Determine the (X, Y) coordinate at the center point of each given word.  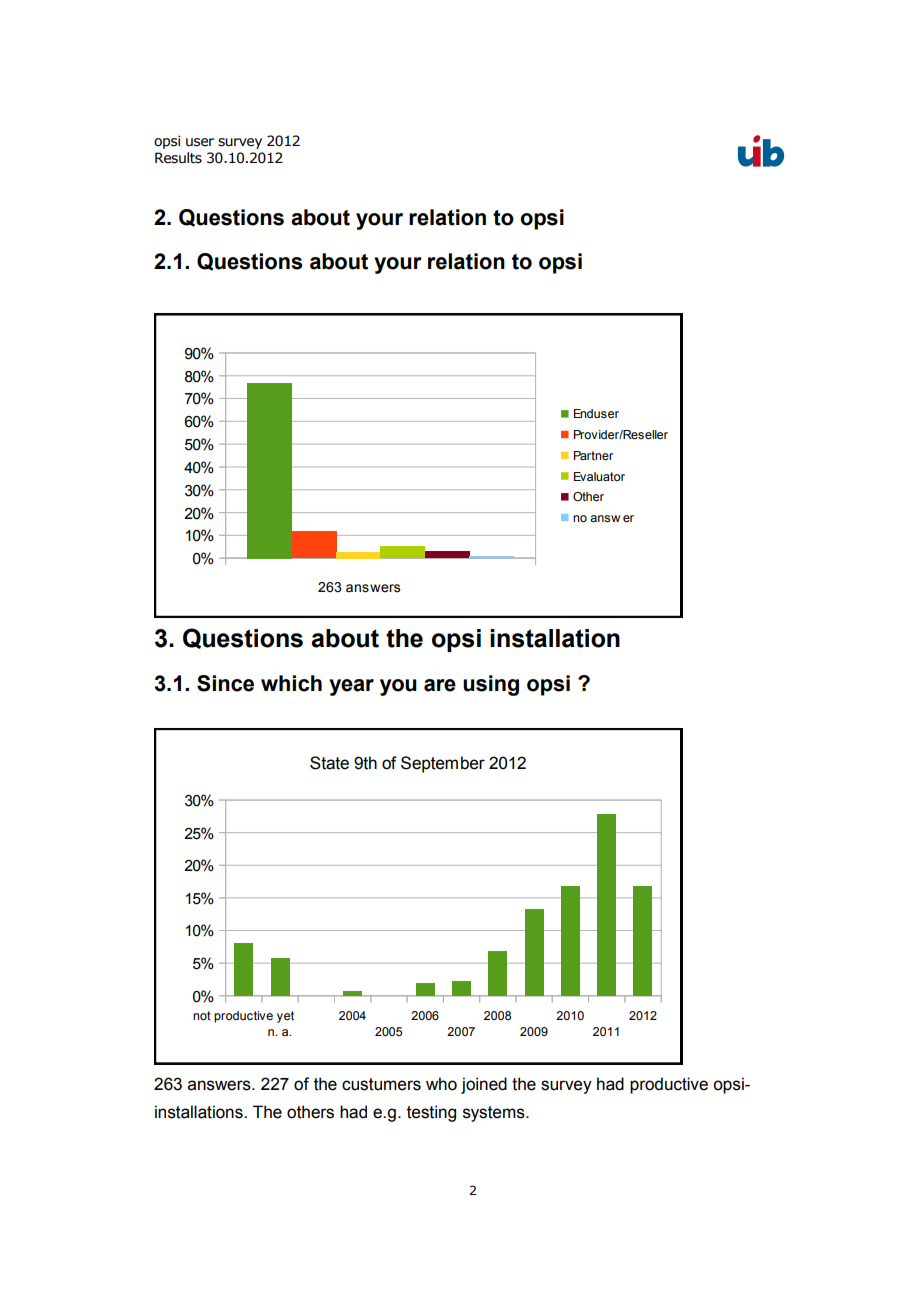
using (491, 685)
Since (225, 683)
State (329, 763)
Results (178, 158)
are (440, 685)
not (202, 1015)
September (443, 764)
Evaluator (599, 476)
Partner (593, 455)
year (351, 687)
